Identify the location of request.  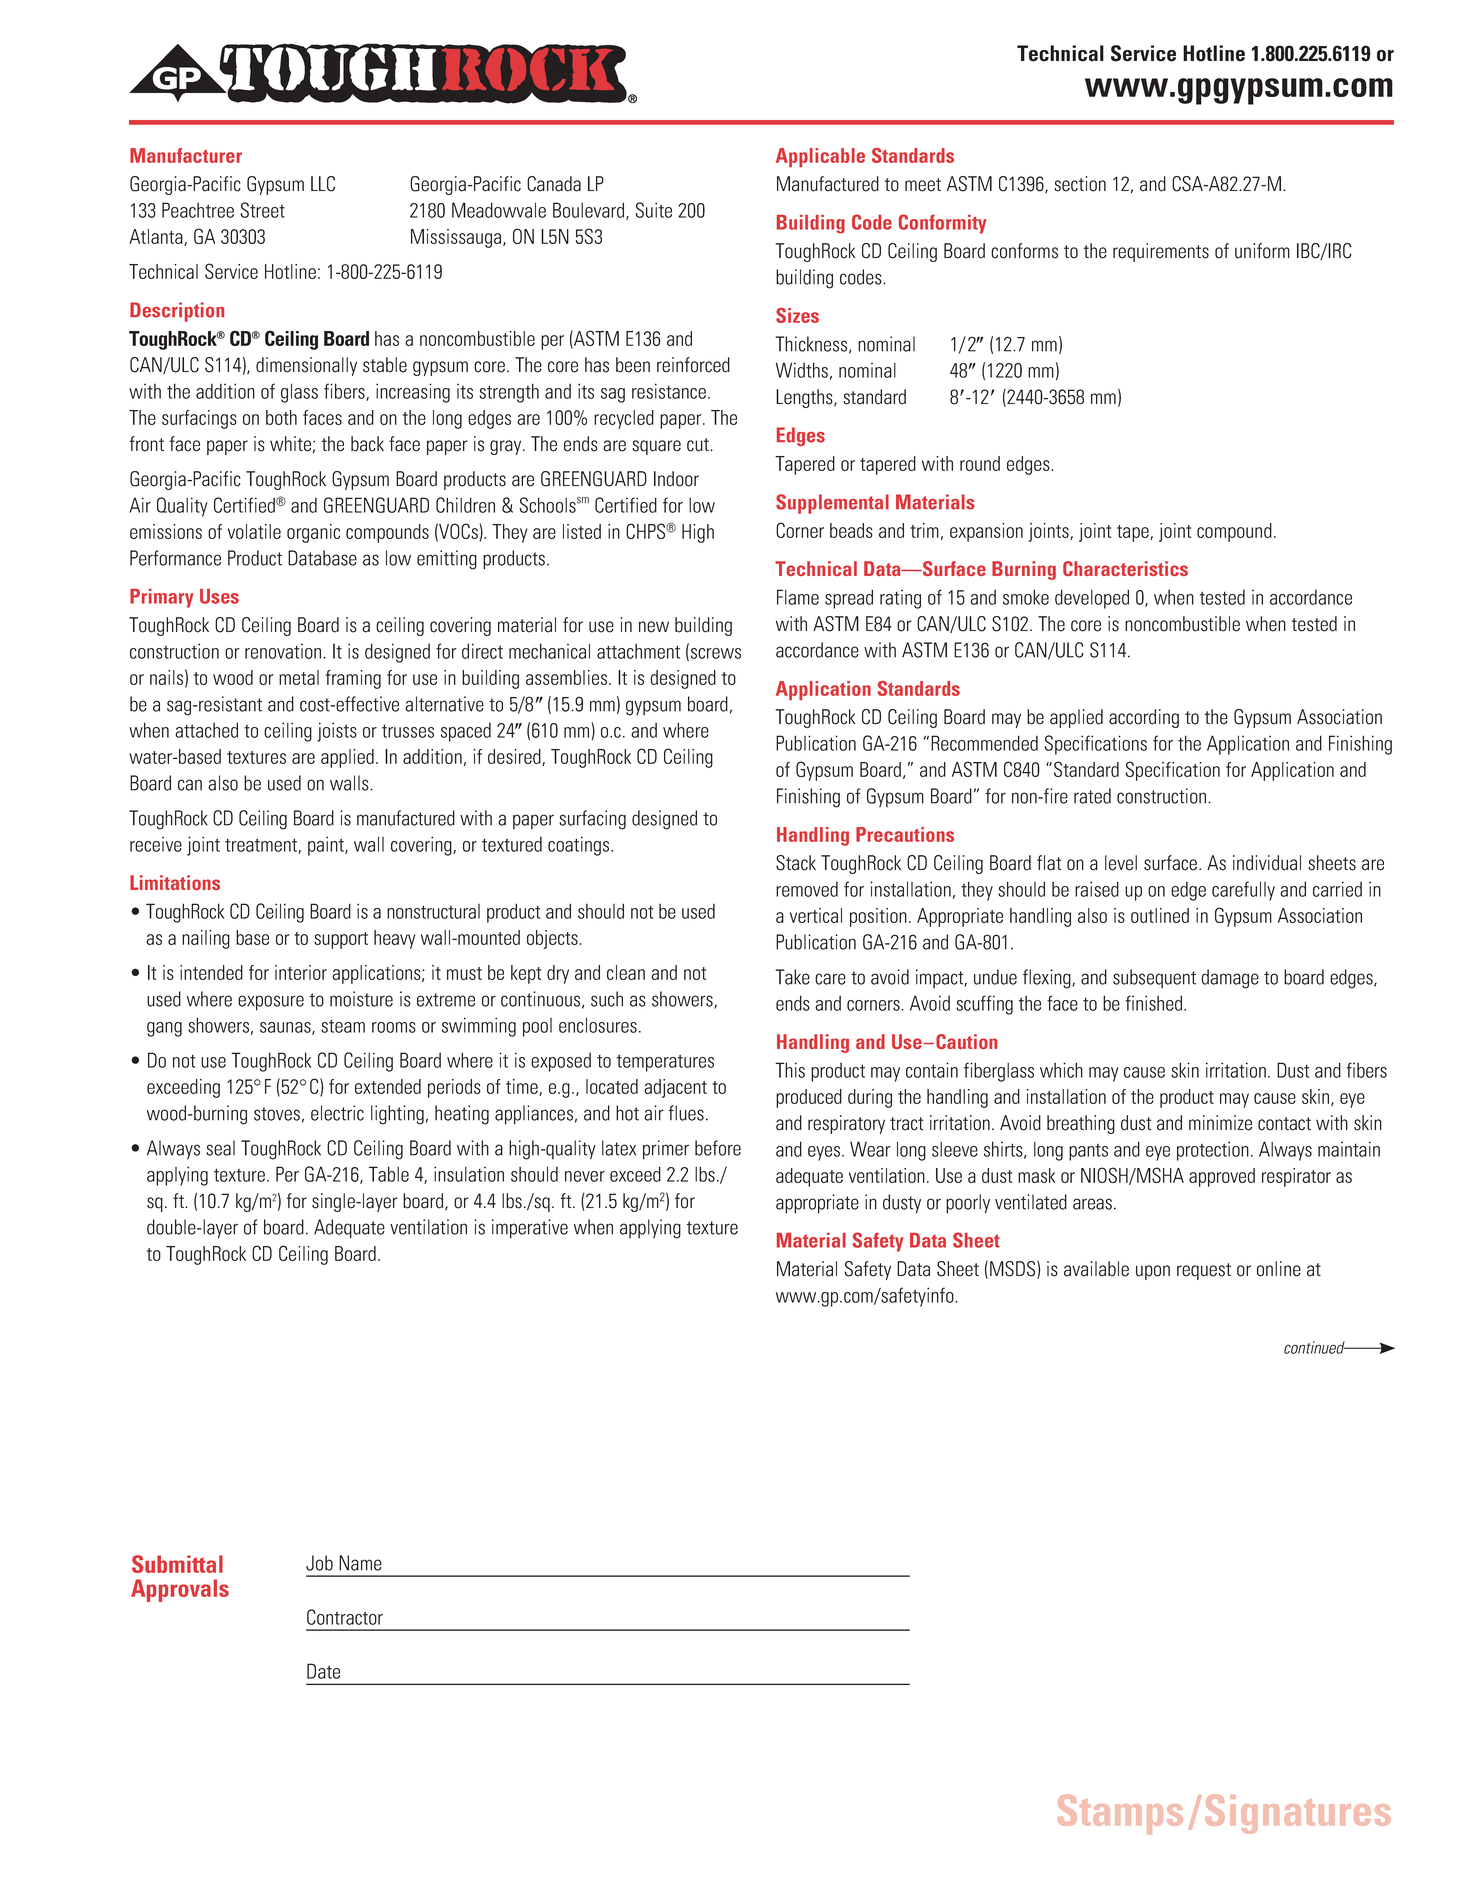
(1204, 1271).
